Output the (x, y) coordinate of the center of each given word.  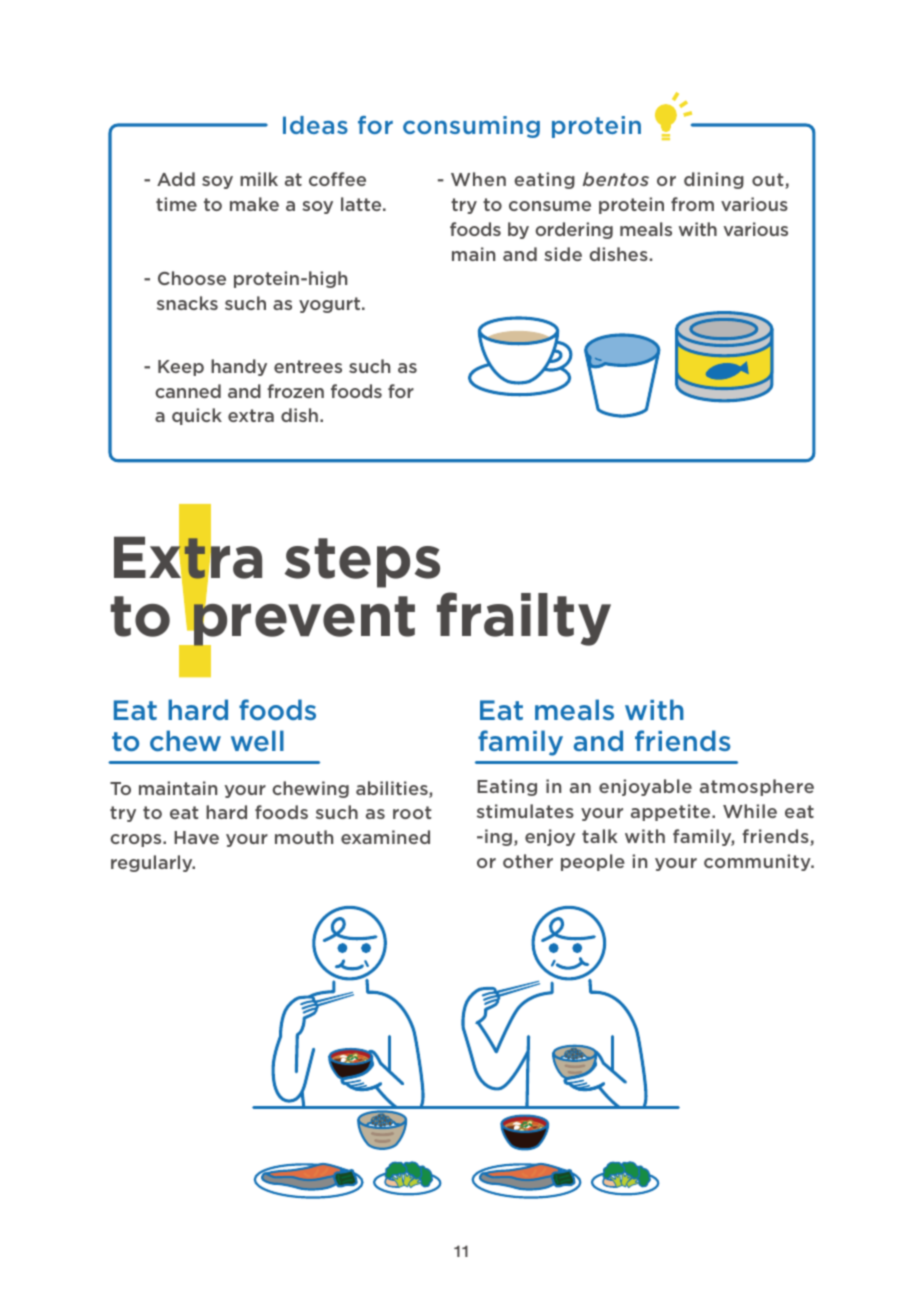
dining (714, 180)
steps (362, 563)
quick (197, 416)
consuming (471, 127)
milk (259, 179)
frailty (524, 619)
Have (196, 837)
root (412, 812)
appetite (672, 812)
